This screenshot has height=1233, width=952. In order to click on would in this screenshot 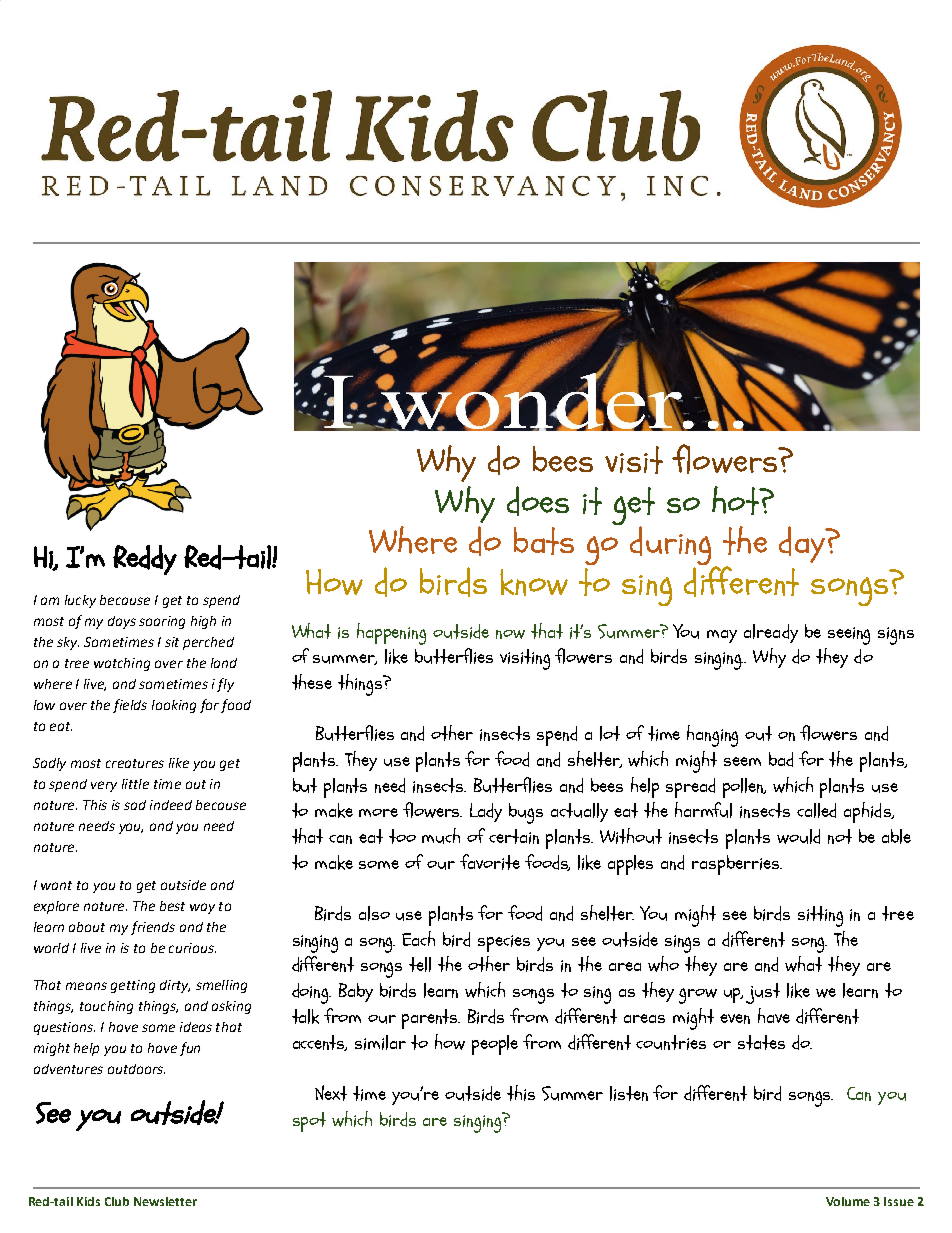, I will do `click(798, 836)`.
